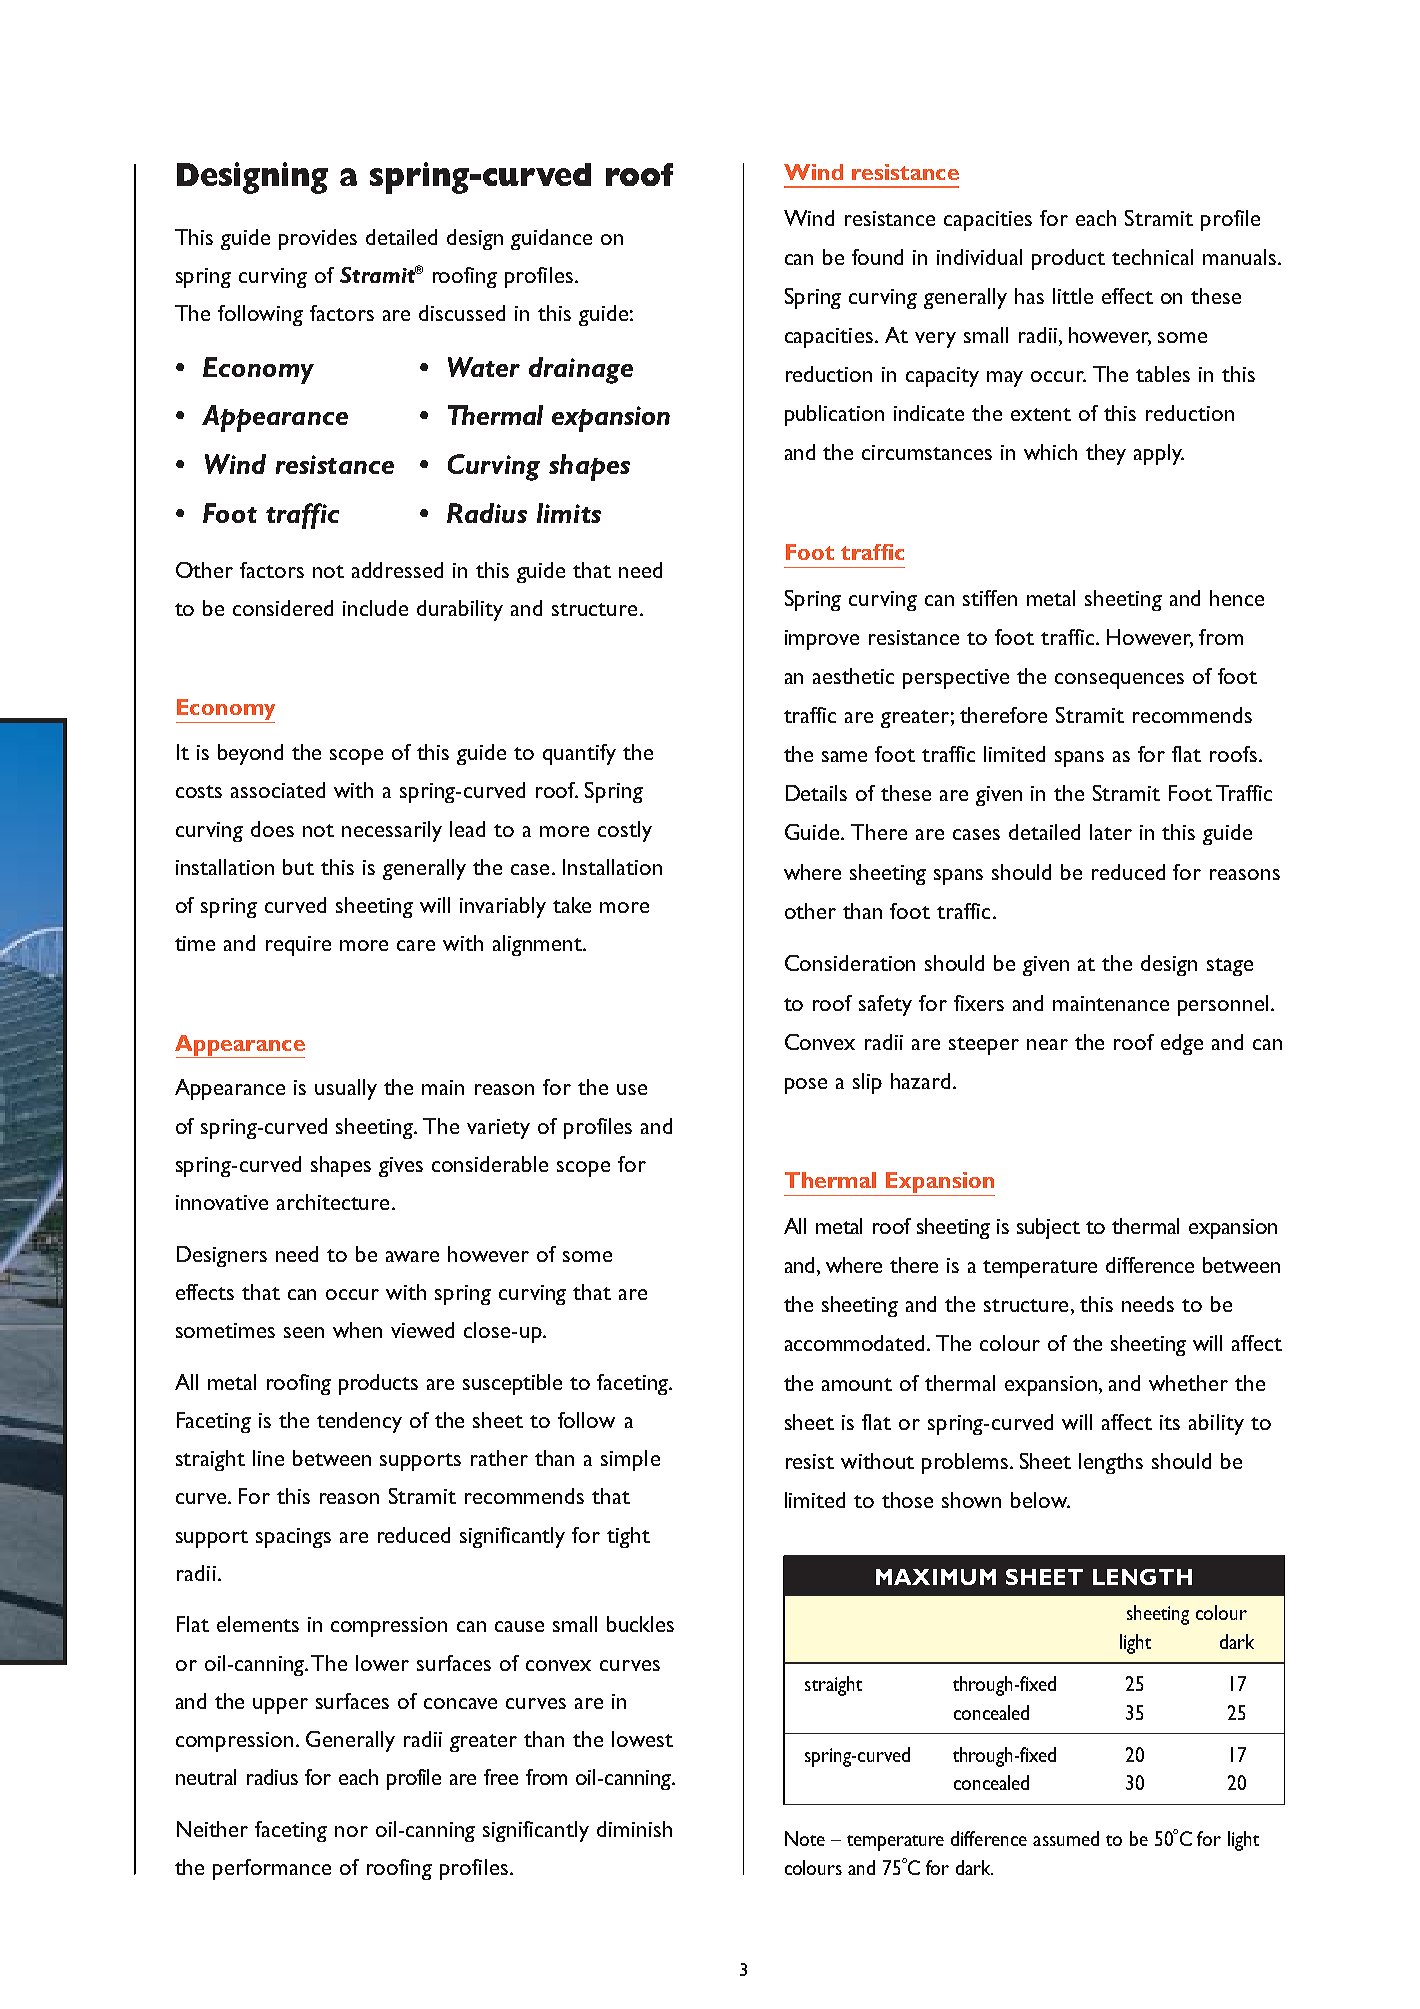  What do you see at coordinates (877, 257) in the screenshot?
I see `found` at bounding box center [877, 257].
